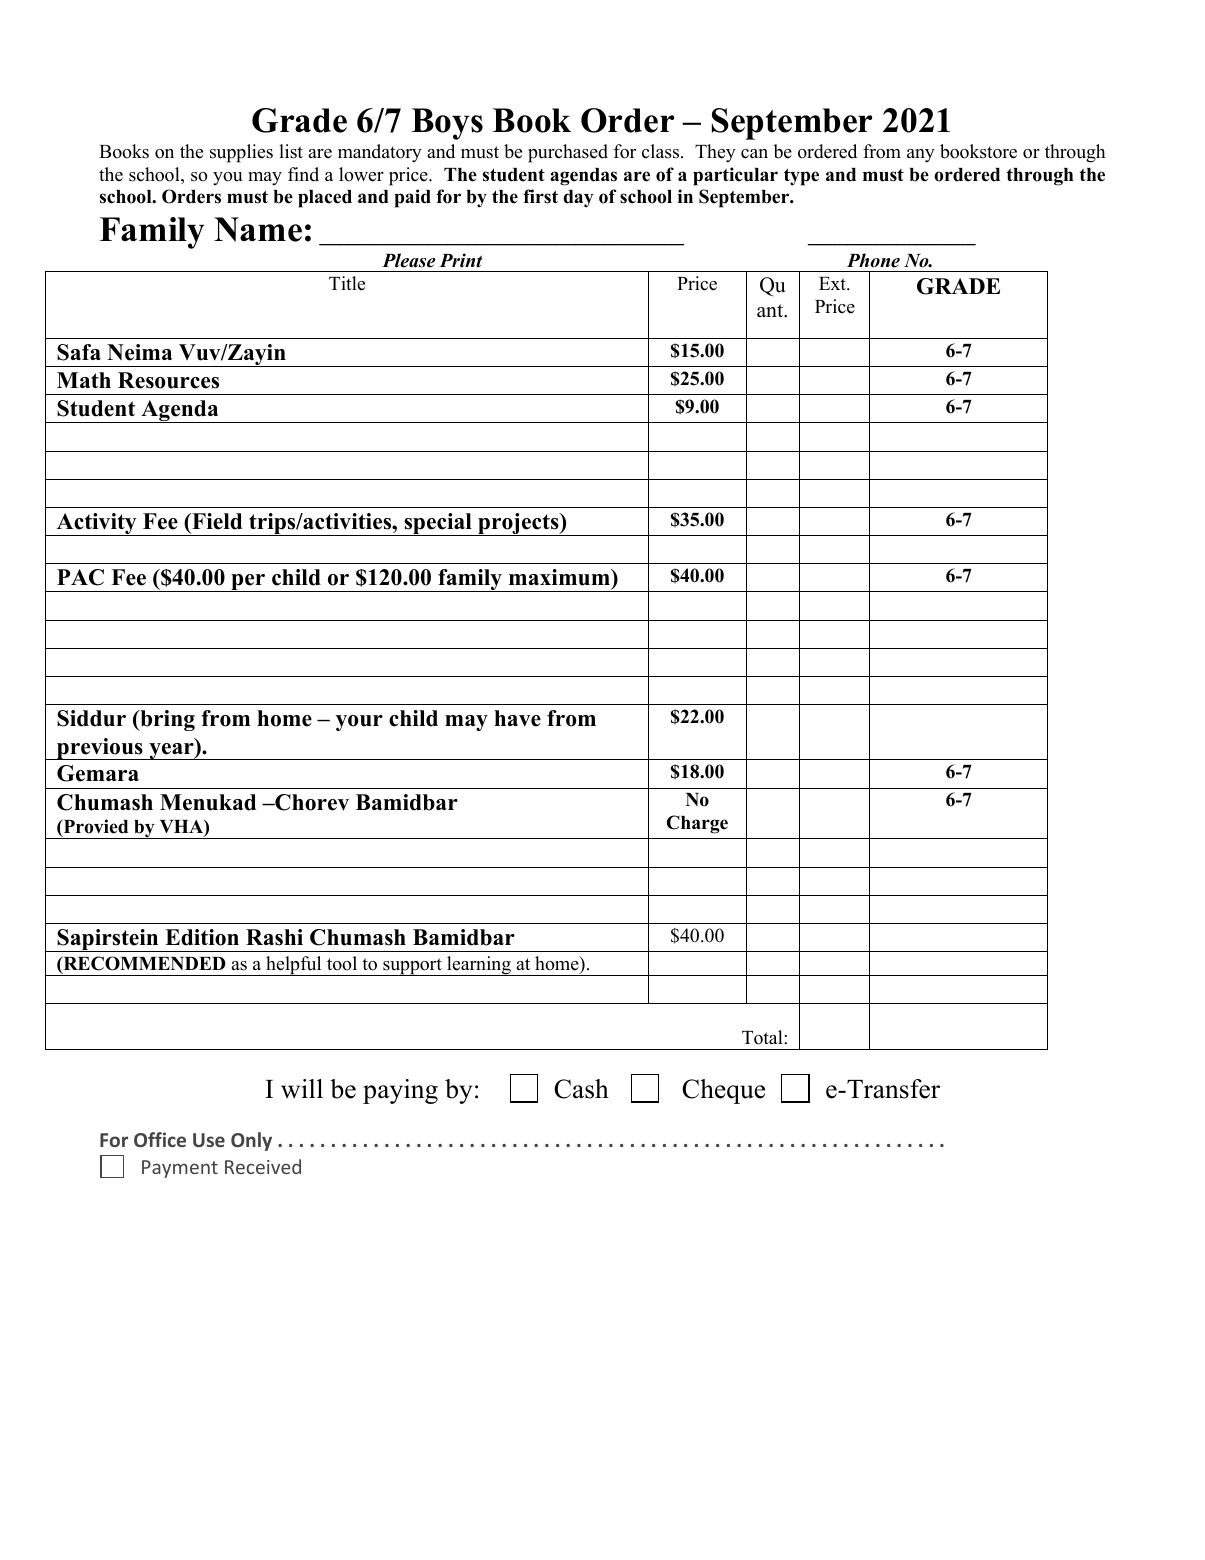  Describe the element at coordinates (202, 937) in the image. I see `Edition` at that location.
